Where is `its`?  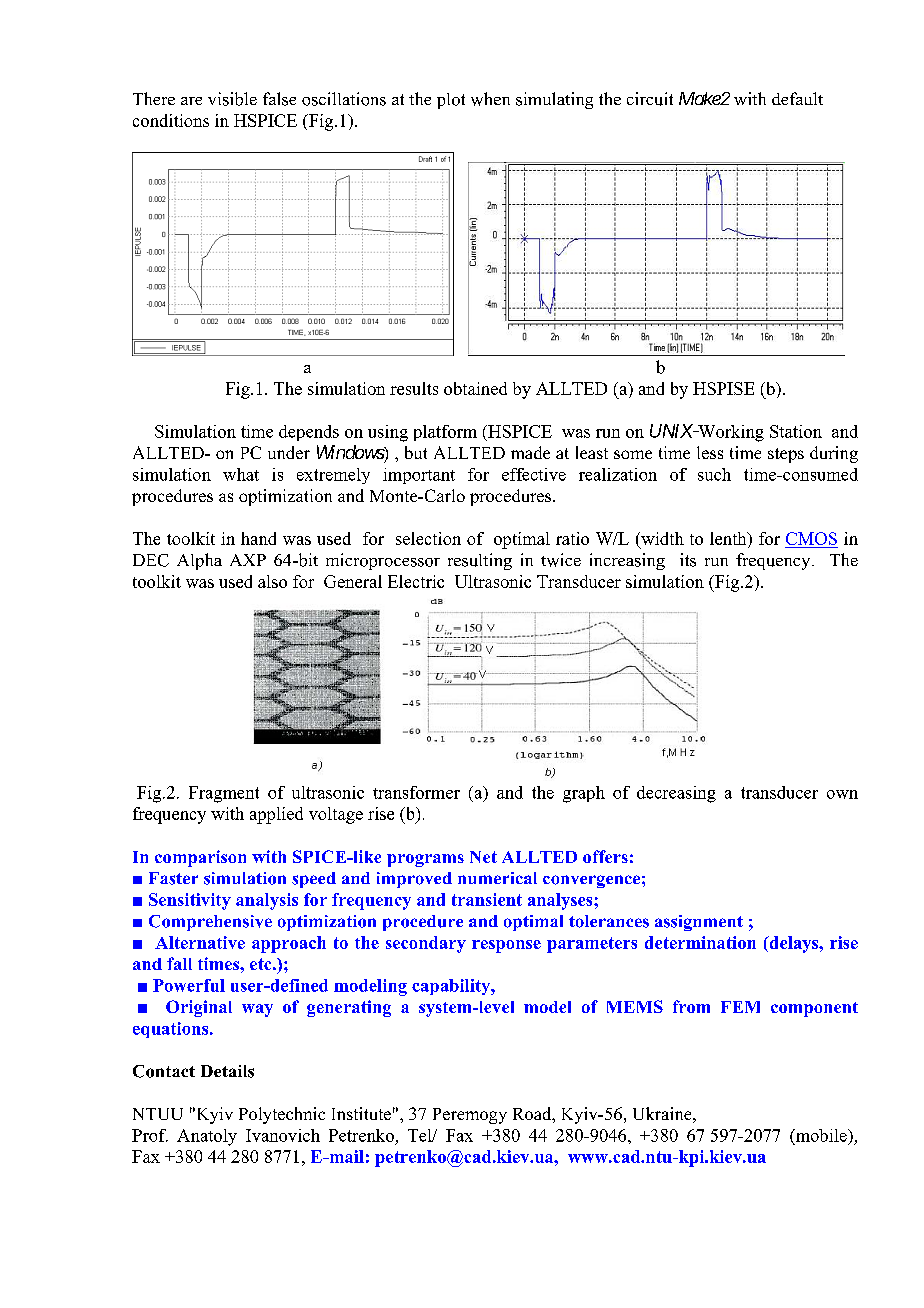 its is located at coordinates (688, 560).
